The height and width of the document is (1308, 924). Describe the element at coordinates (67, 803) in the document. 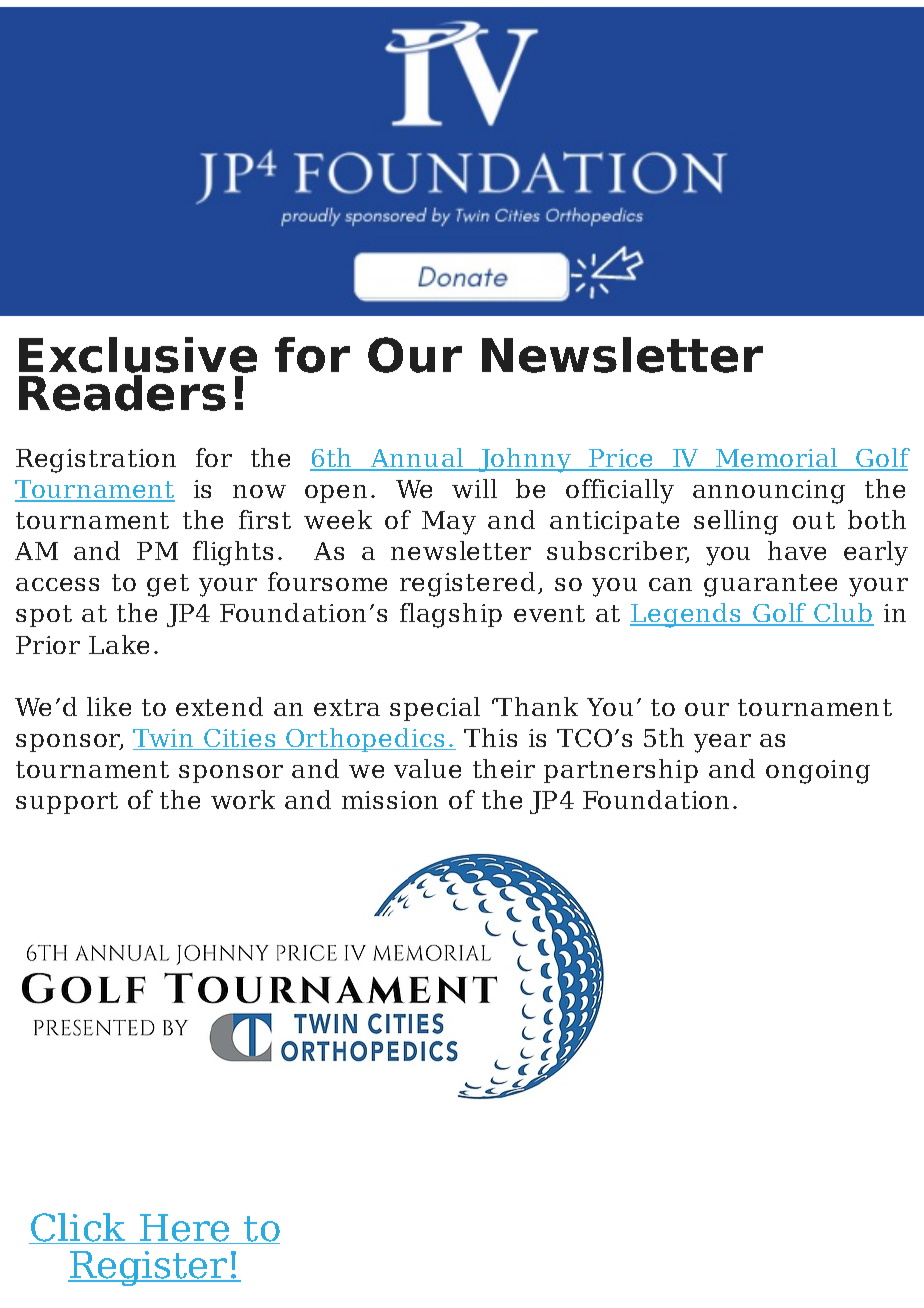

I see `support` at that location.
